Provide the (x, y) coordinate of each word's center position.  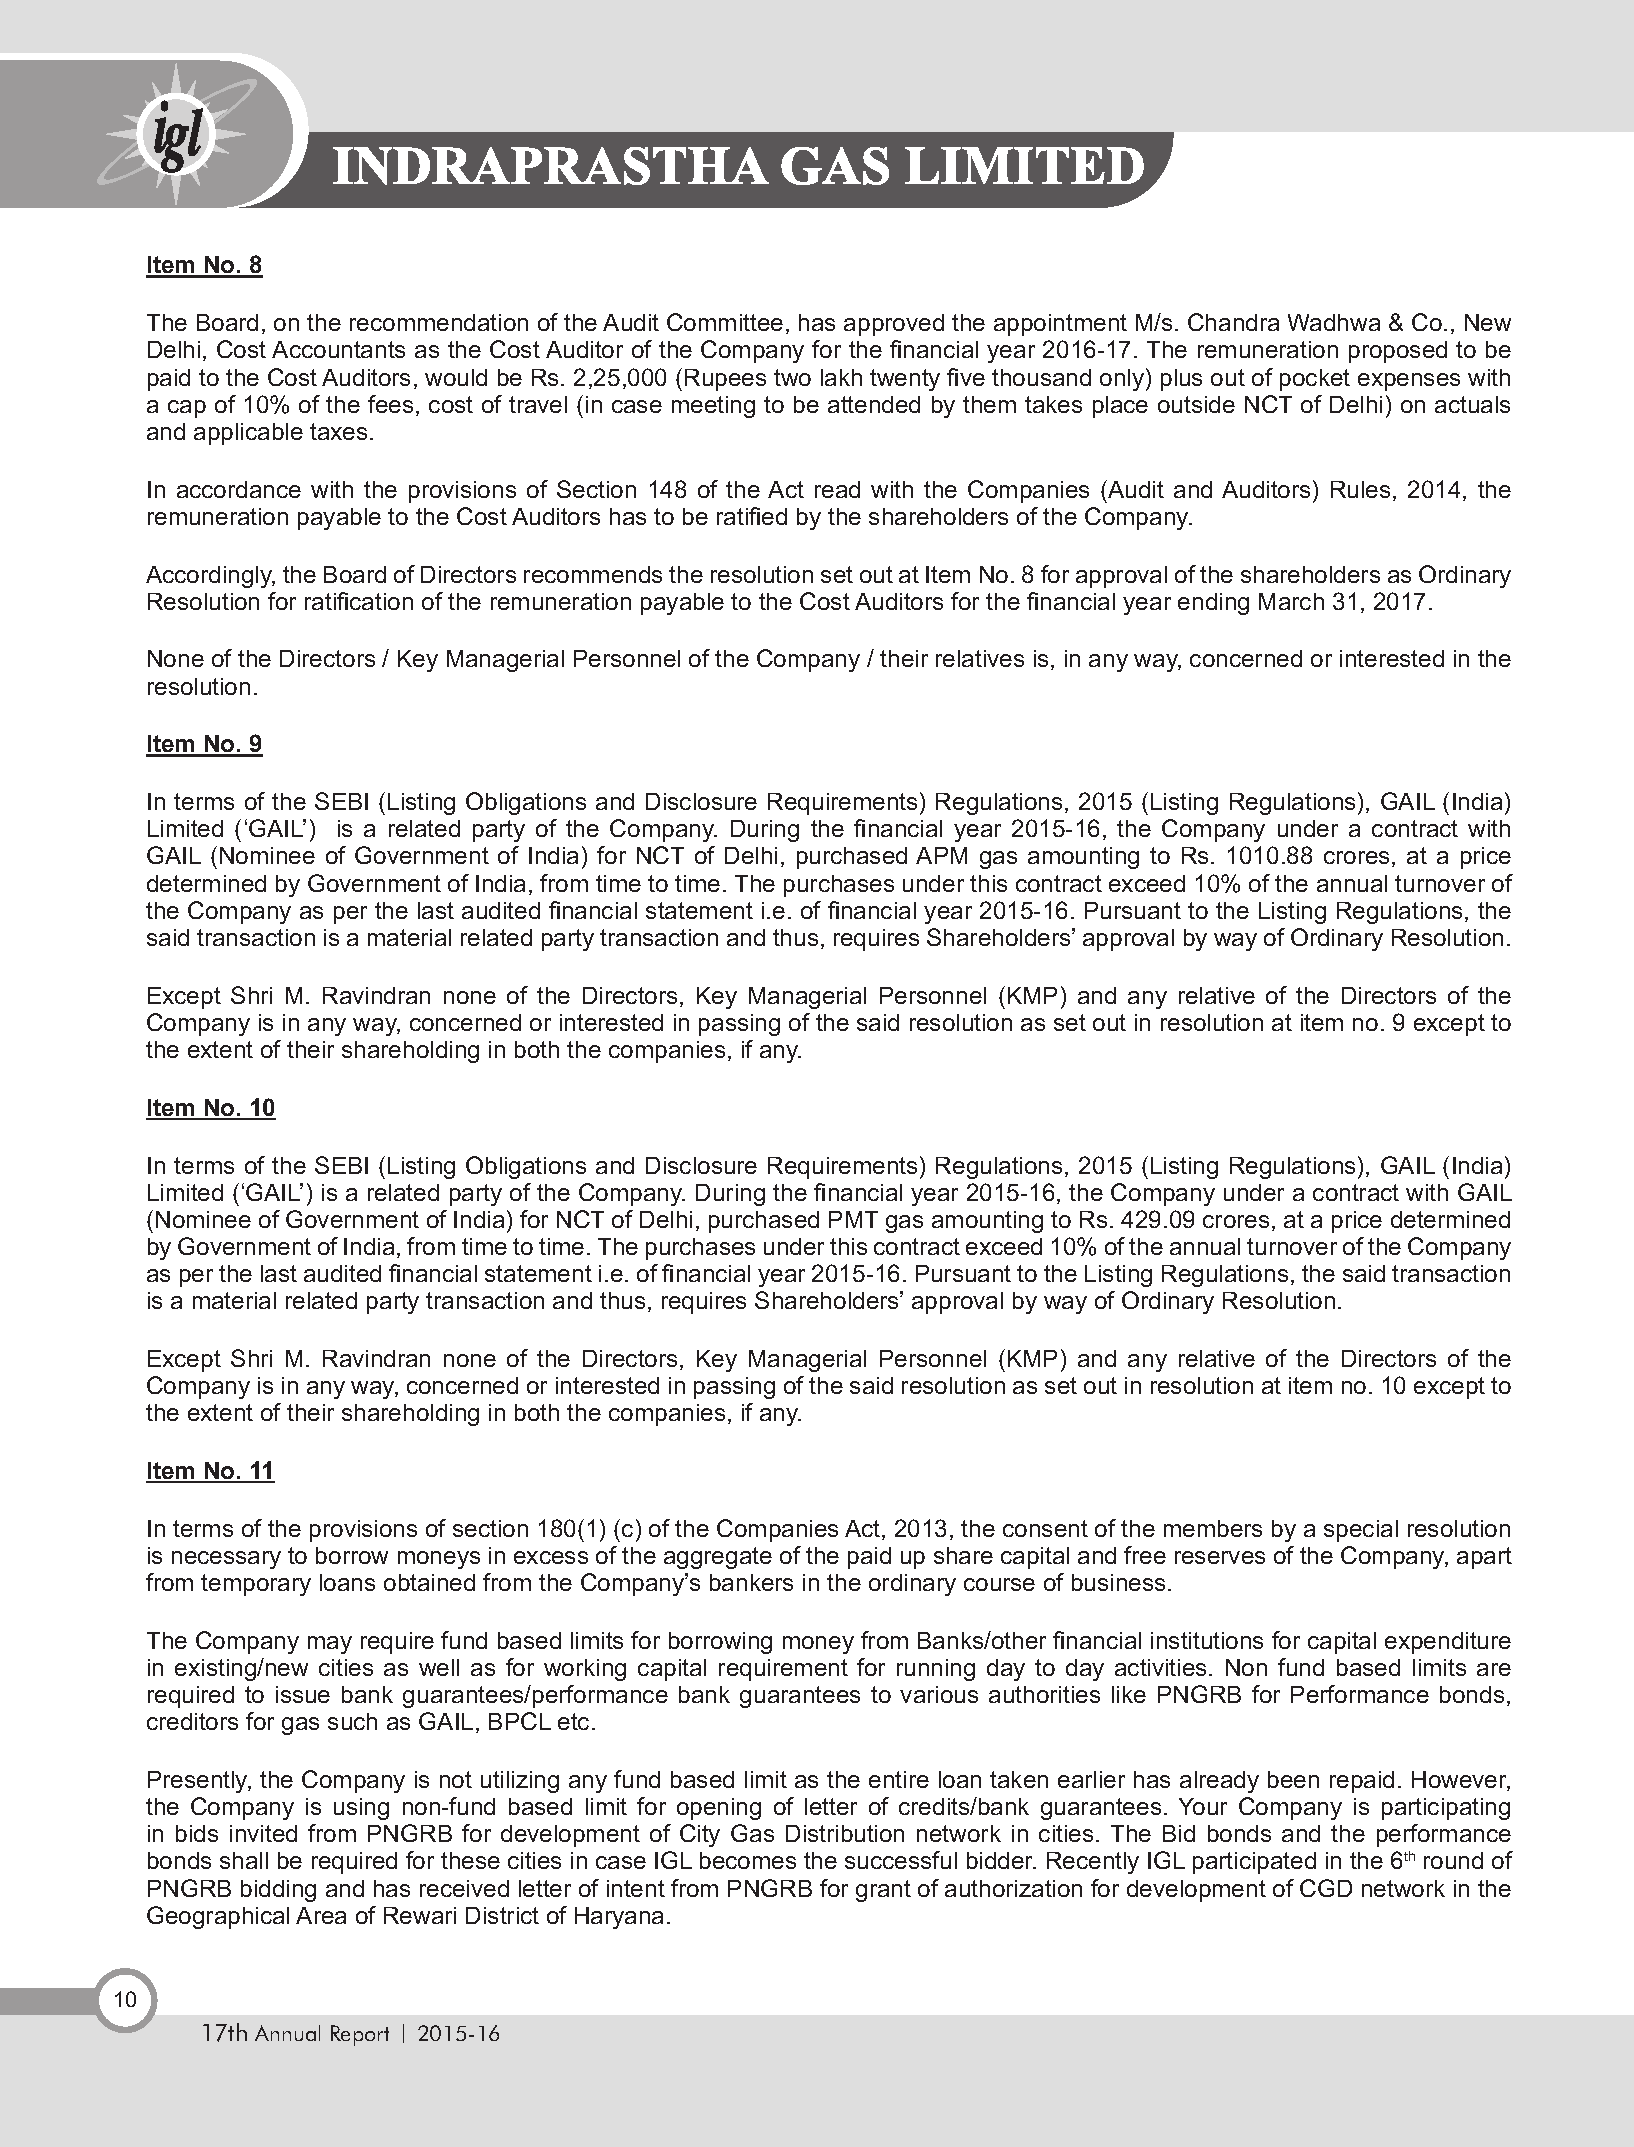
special (1361, 1531)
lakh (841, 377)
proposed (1398, 352)
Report (360, 2035)
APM (941, 855)
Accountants (338, 349)
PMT (853, 1219)
